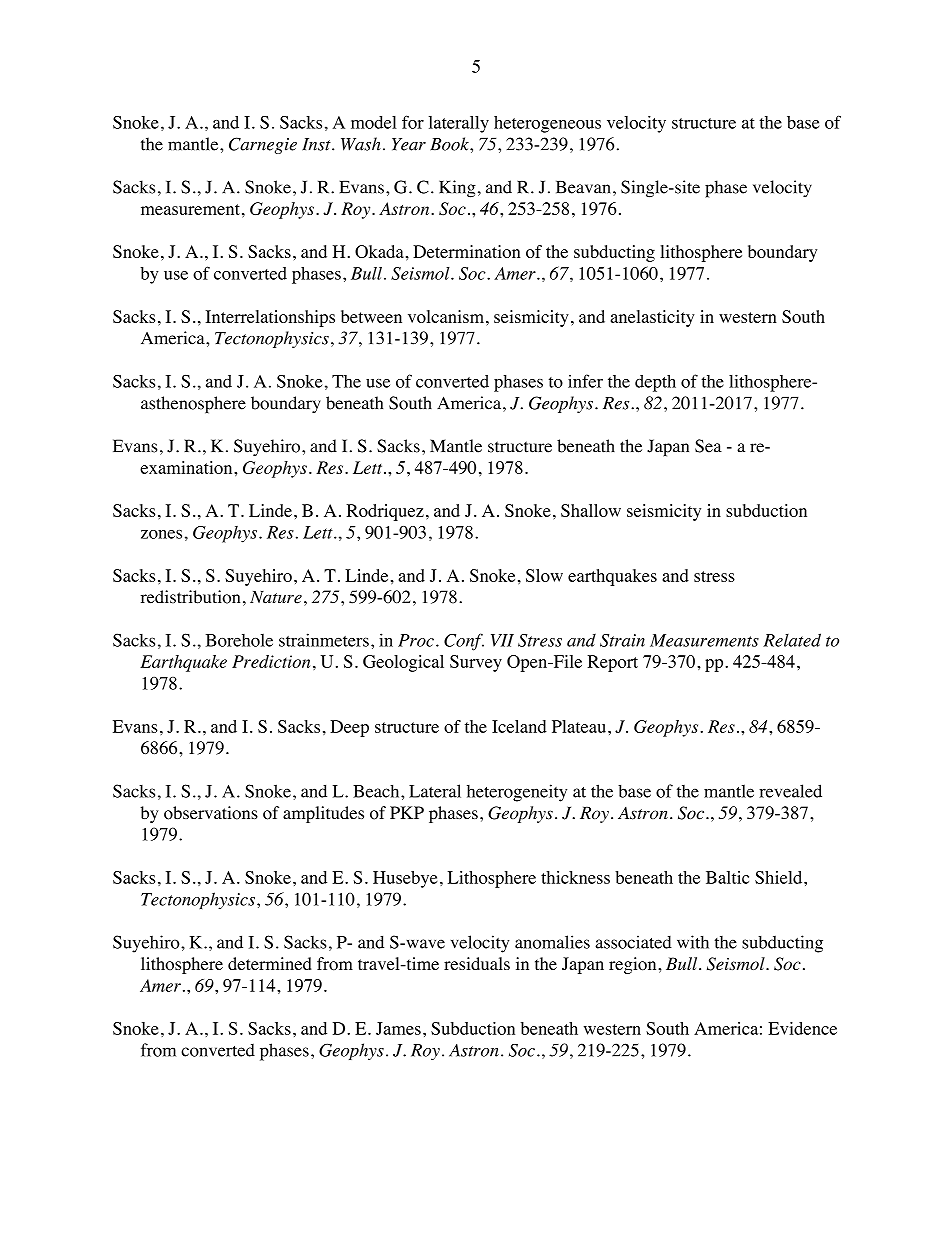 The image size is (952, 1233). I want to click on Book, so click(450, 144).
